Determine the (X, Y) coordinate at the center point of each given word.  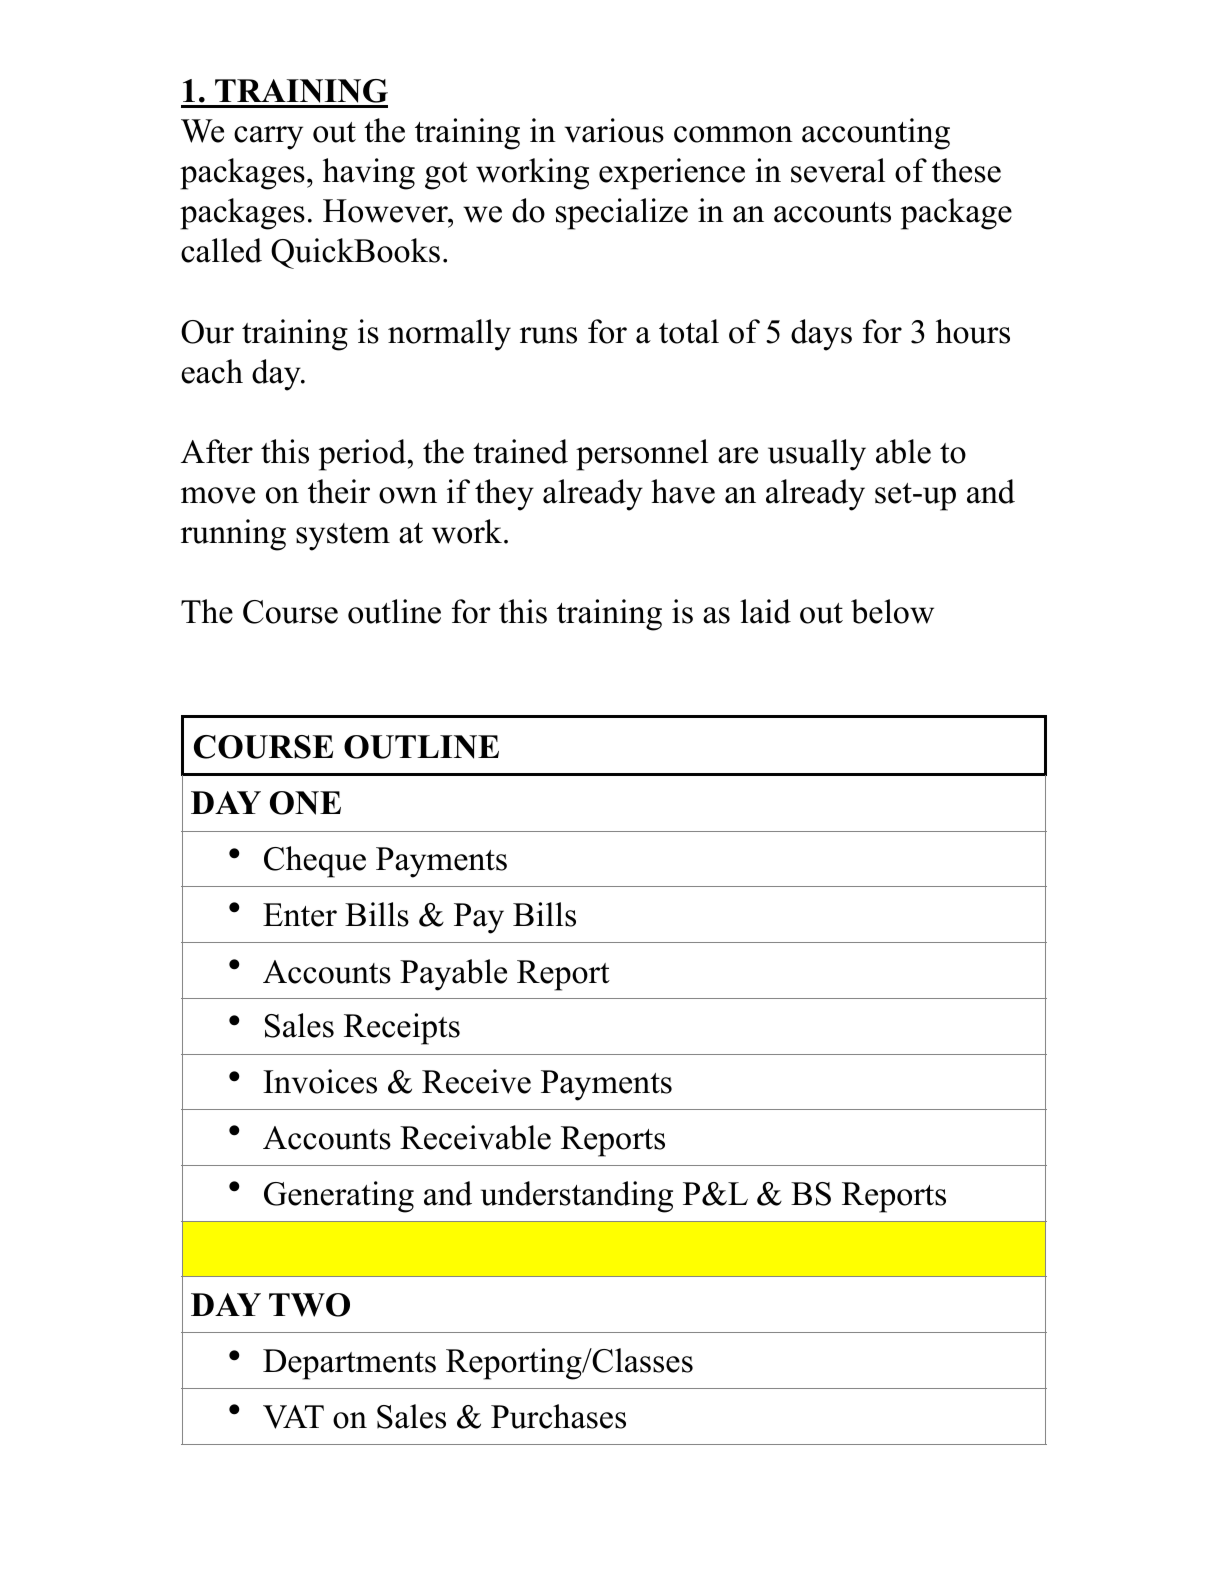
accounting (876, 134)
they (504, 495)
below (892, 611)
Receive (476, 1081)
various (614, 130)
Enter (300, 915)
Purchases (558, 1416)
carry (268, 138)
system (343, 537)
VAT (293, 1417)
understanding (577, 1197)
